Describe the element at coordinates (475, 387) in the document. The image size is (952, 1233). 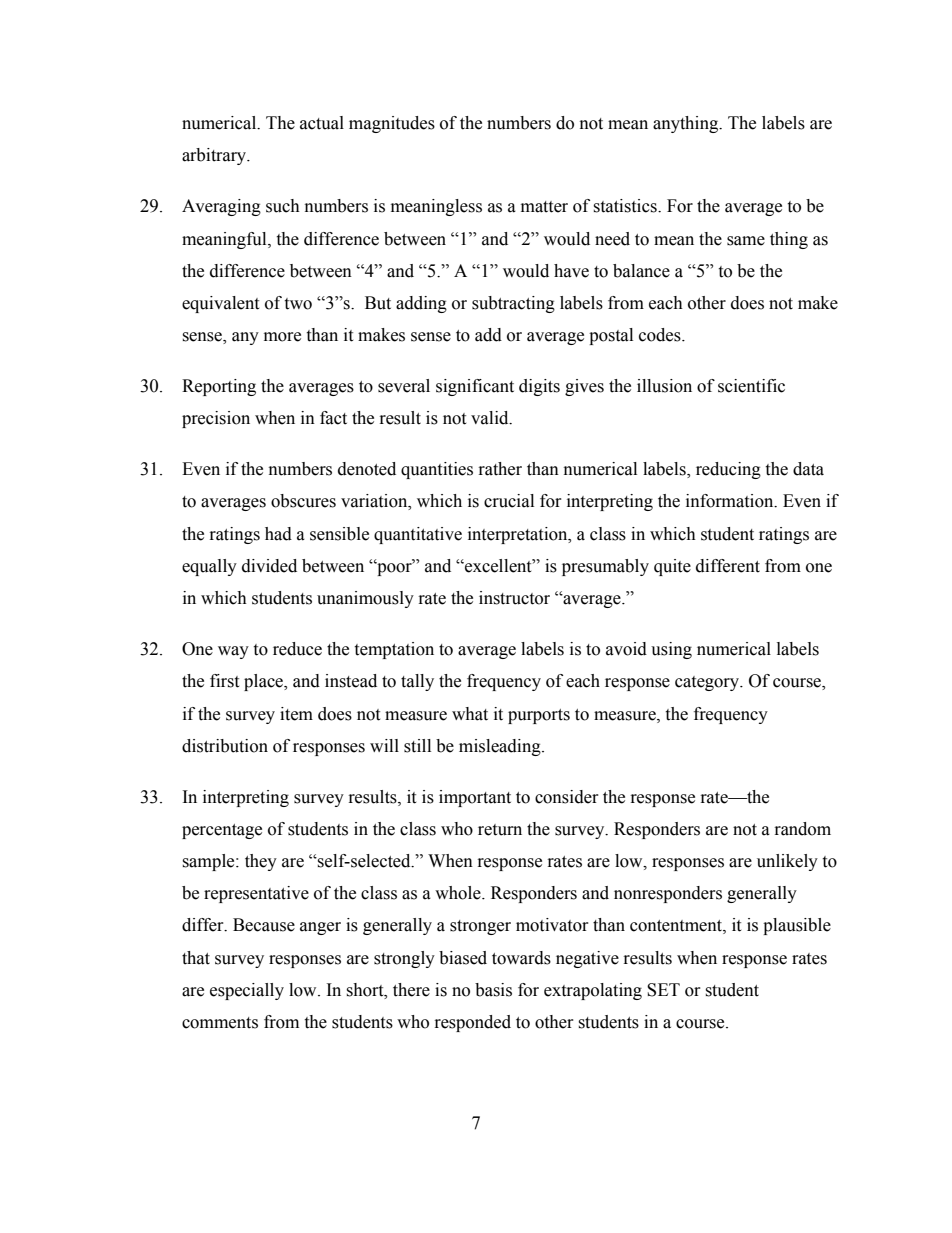
I see `significant` at that location.
